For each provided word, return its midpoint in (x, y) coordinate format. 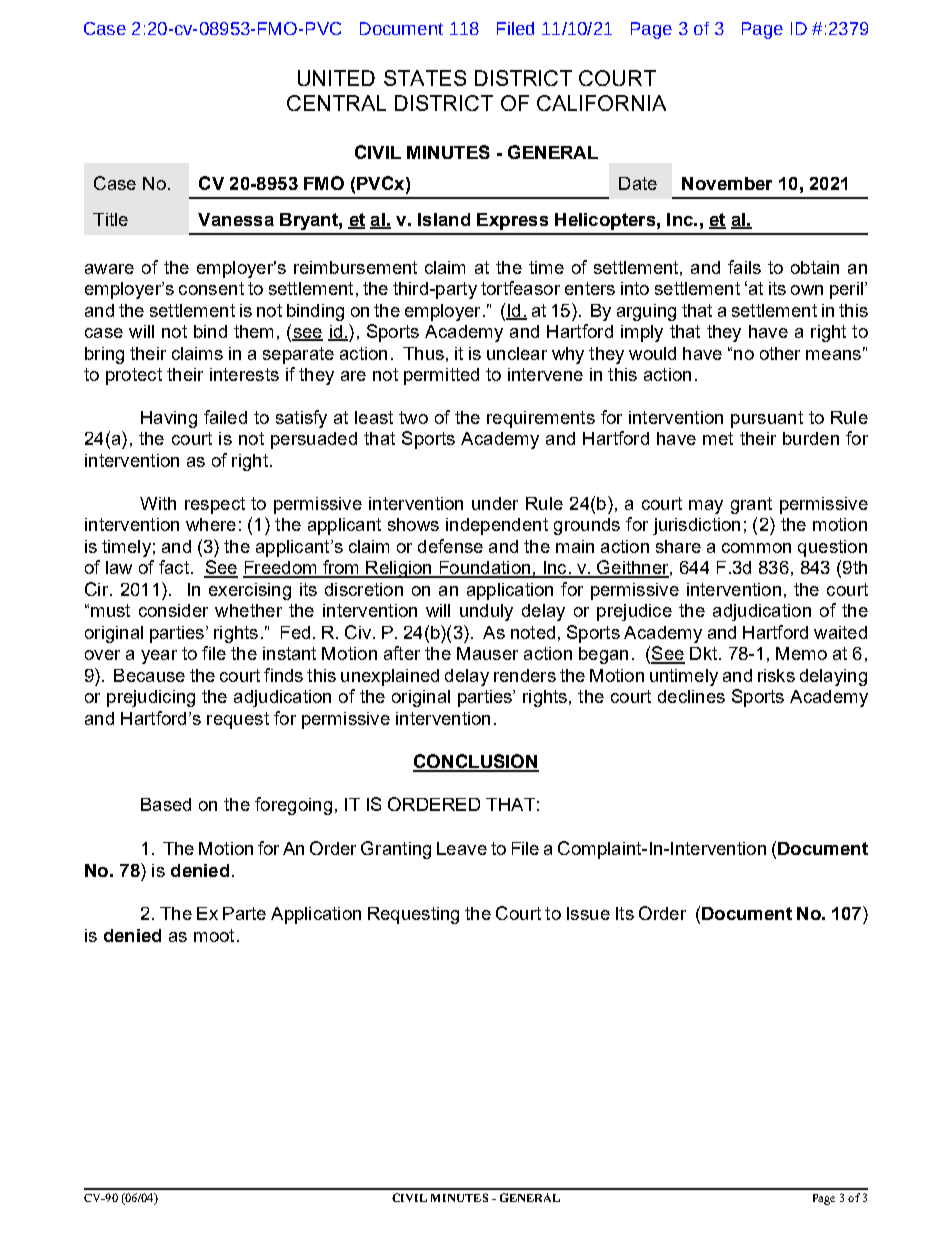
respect (215, 505)
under (495, 503)
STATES (425, 78)
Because (149, 675)
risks (776, 675)
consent (211, 288)
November (727, 183)
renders (525, 675)
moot (214, 935)
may (706, 507)
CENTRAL (336, 103)
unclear (517, 353)
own (807, 290)
